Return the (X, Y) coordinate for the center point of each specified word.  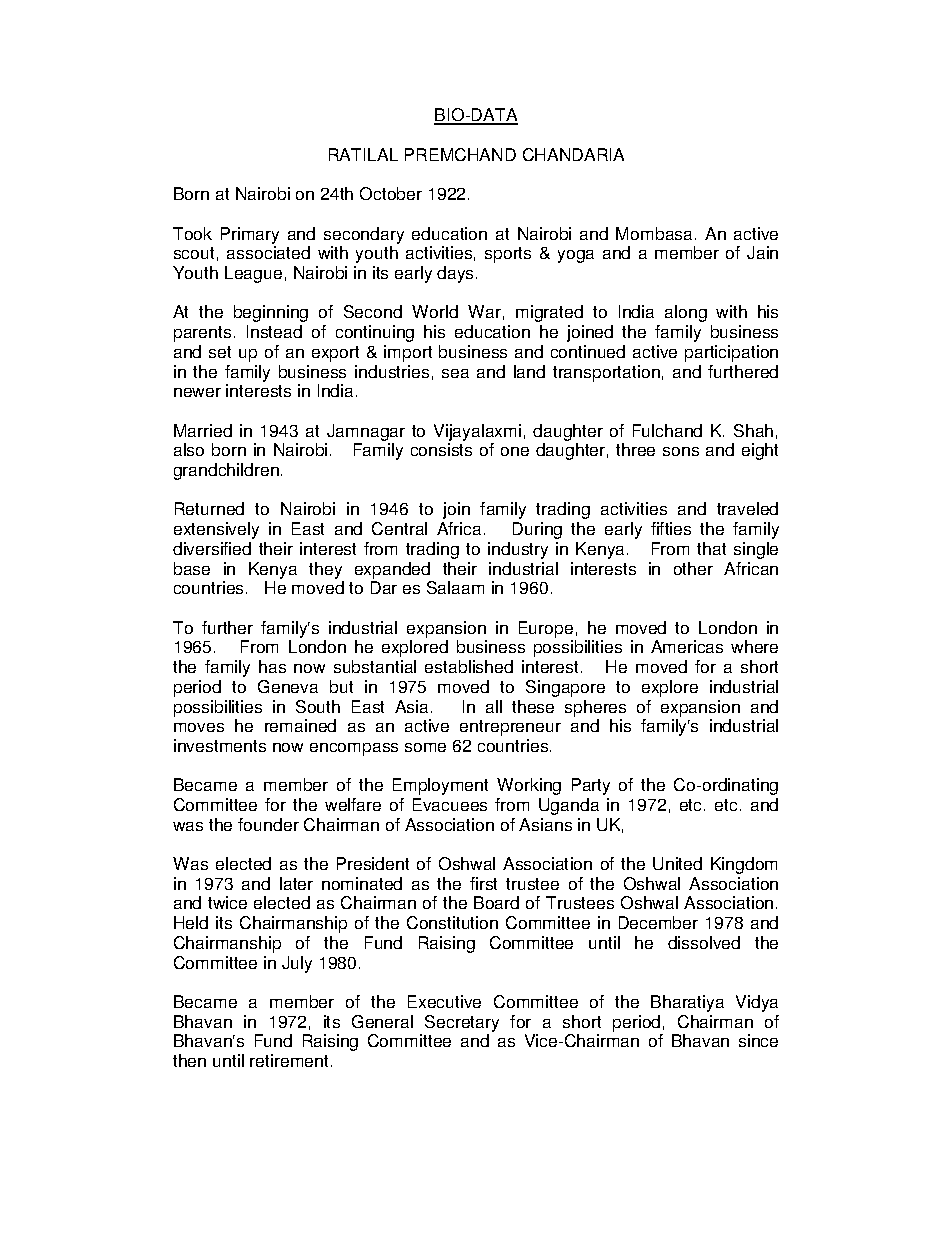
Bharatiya (687, 1003)
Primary (250, 235)
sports (508, 255)
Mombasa (654, 233)
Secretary (462, 1023)
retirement (289, 1060)
